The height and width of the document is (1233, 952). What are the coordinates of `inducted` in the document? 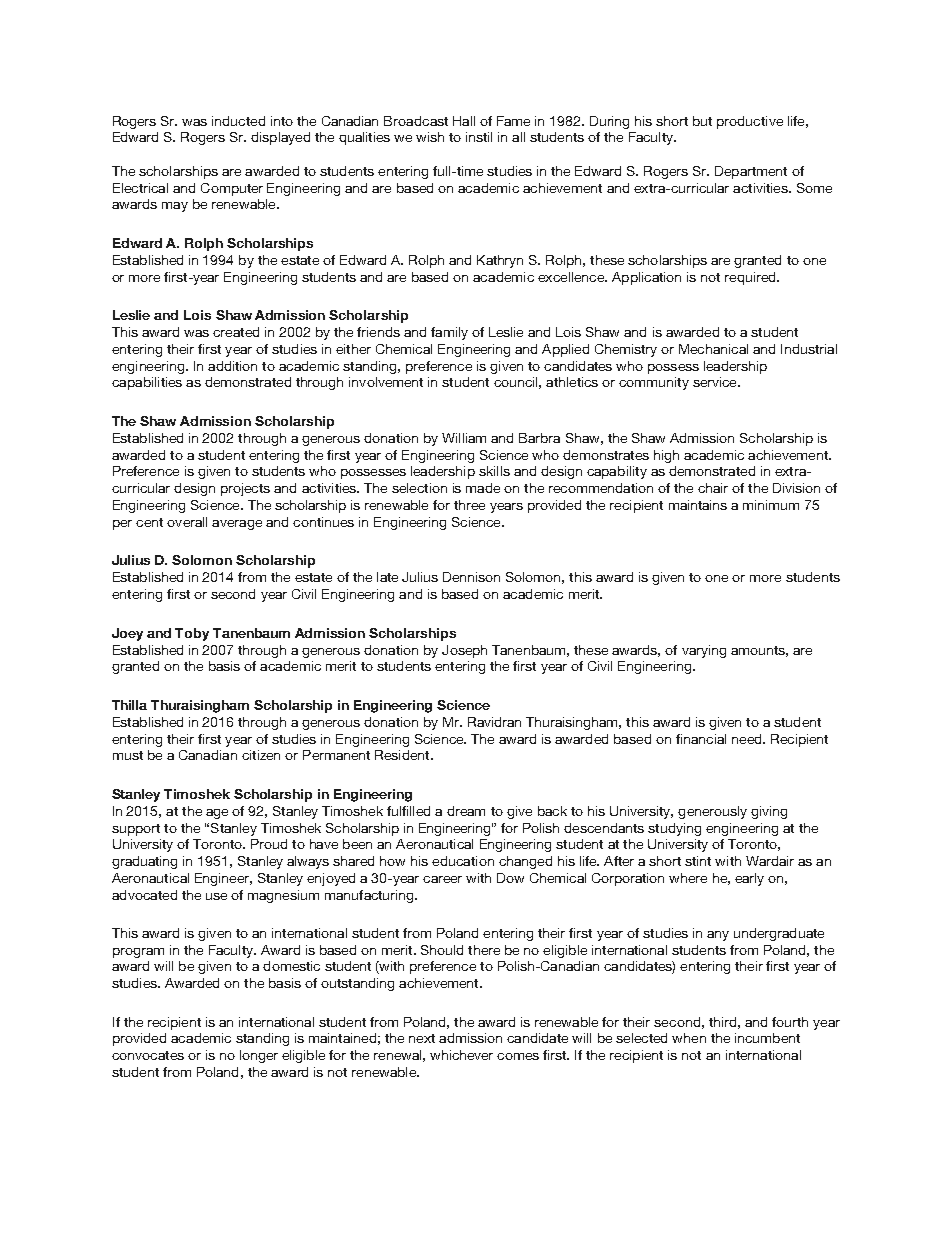 It's located at (238, 121).
